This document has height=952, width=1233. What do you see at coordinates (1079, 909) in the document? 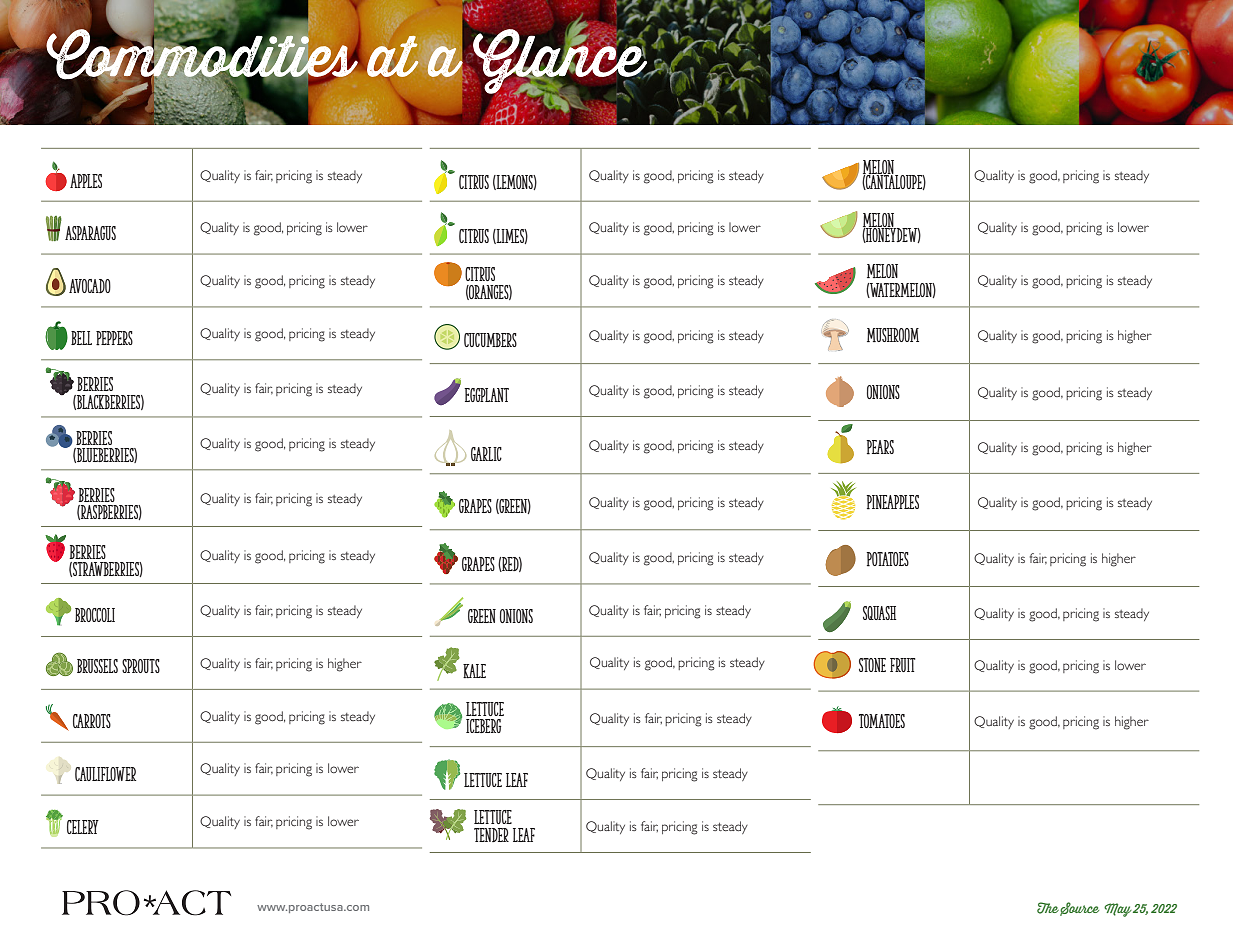
I see `Source` at bounding box center [1079, 909].
